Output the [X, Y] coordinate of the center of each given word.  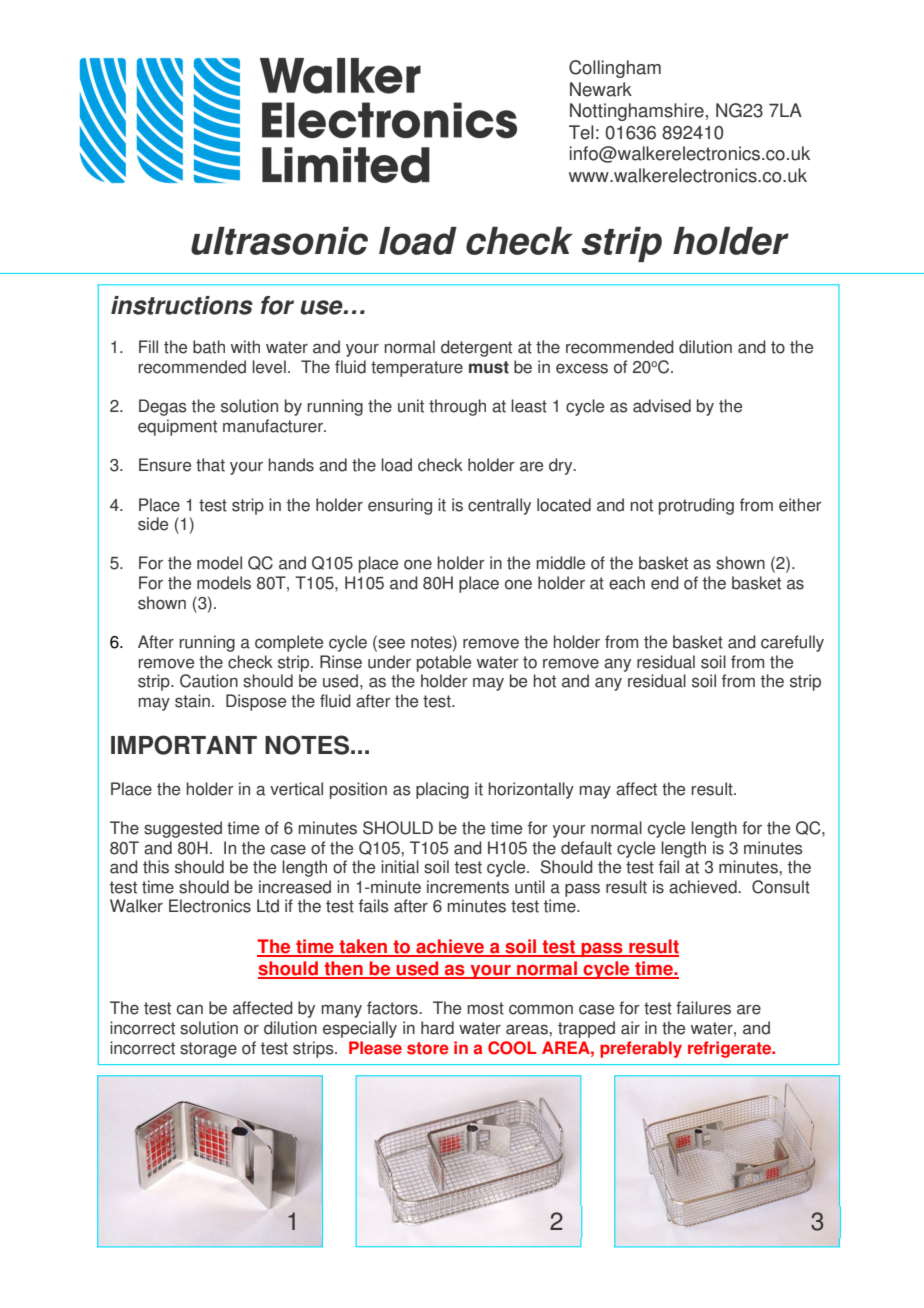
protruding [696, 506]
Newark [601, 89]
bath [209, 347]
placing [442, 790]
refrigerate [731, 1049]
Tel [581, 132]
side [153, 524]
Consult [781, 887]
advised [662, 406]
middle [561, 563]
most [486, 1008]
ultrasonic [279, 241]
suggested [183, 829]
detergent [476, 348]
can [190, 1009]
